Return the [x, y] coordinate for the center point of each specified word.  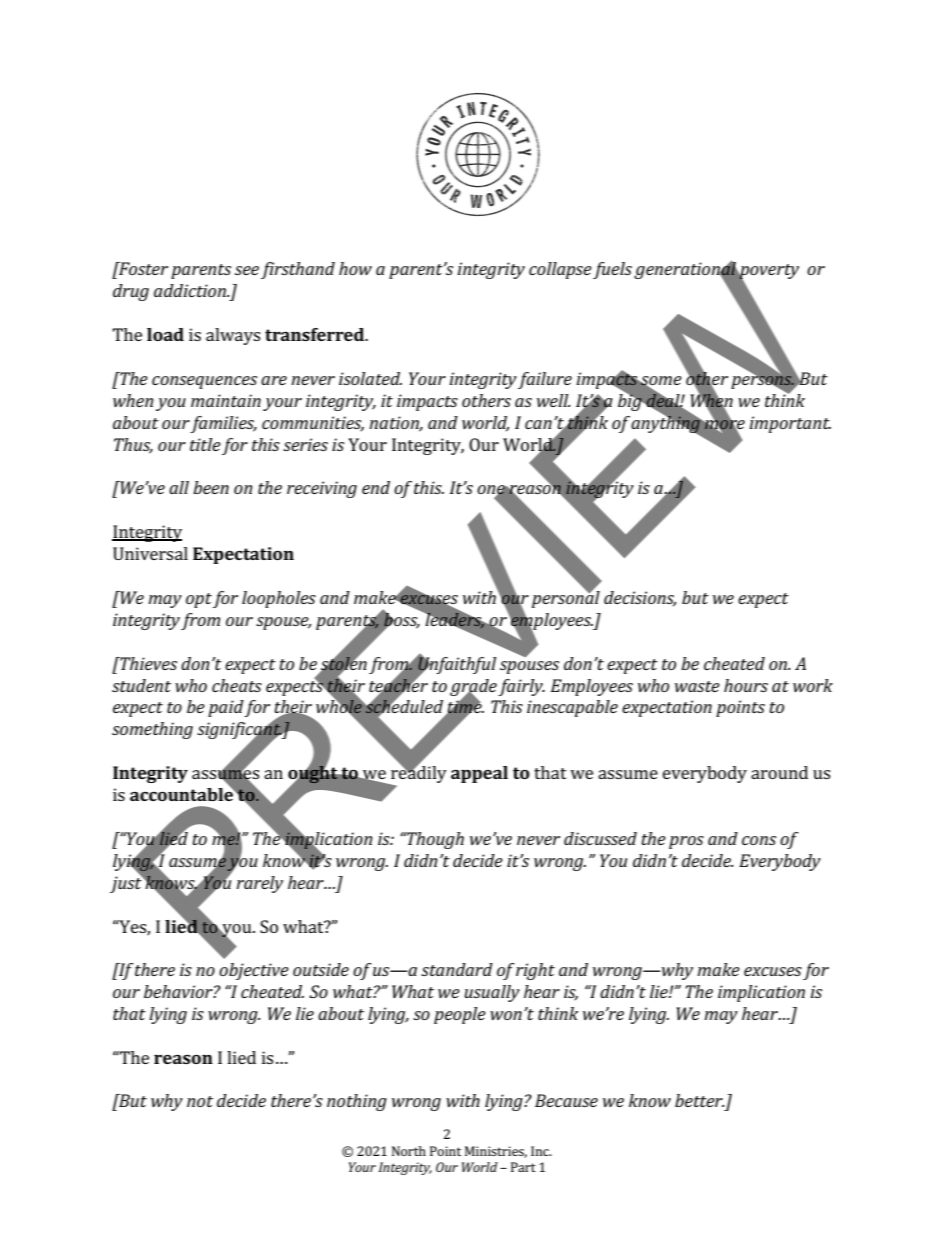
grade [473, 688]
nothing [357, 1102]
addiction [191, 290]
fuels [612, 270]
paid [226, 708]
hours [746, 685]
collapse [560, 270]
